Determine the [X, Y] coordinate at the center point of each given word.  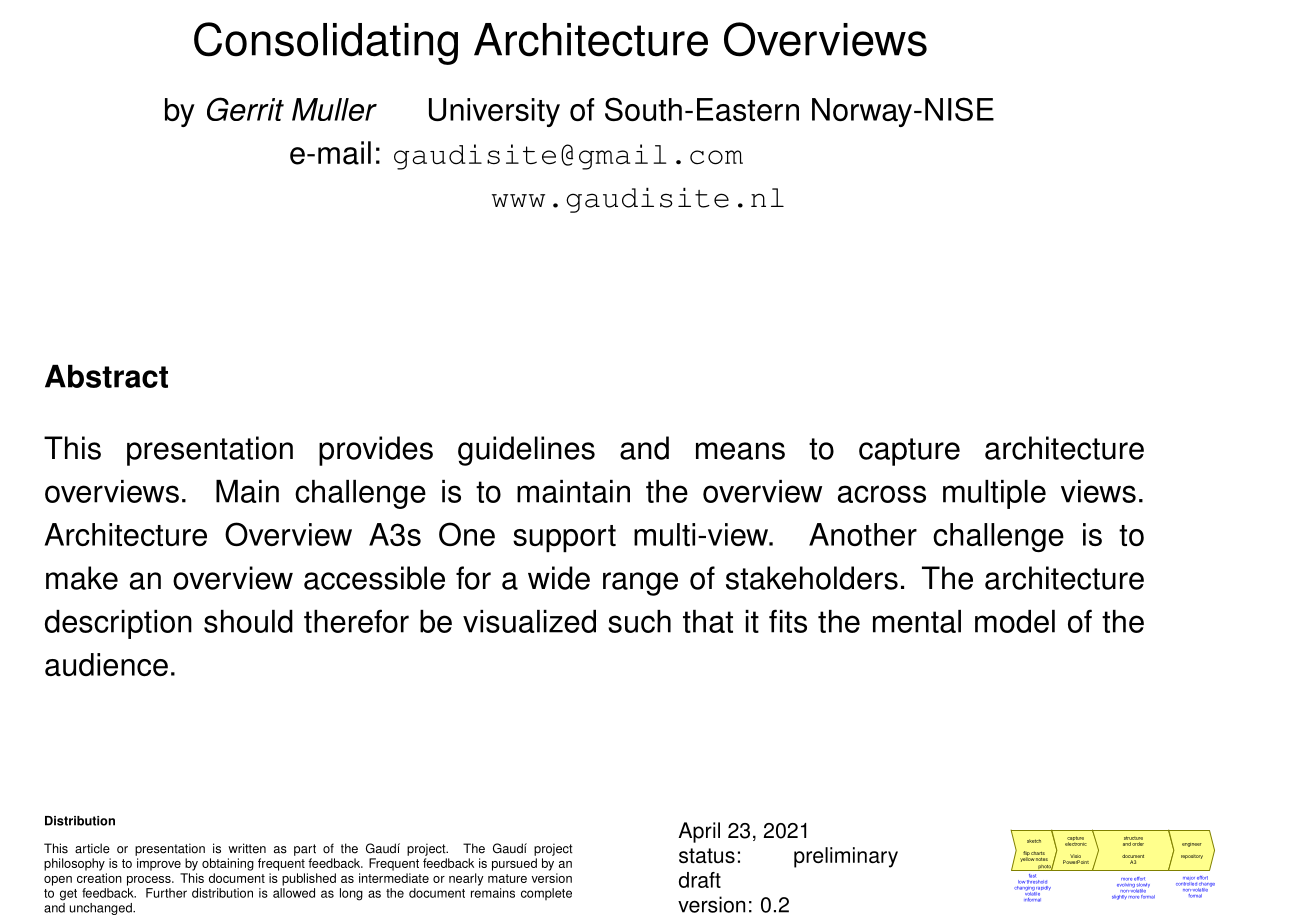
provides [376, 451]
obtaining [228, 864]
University [494, 112]
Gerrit [245, 109]
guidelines [526, 451]
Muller [334, 109]
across [882, 494]
